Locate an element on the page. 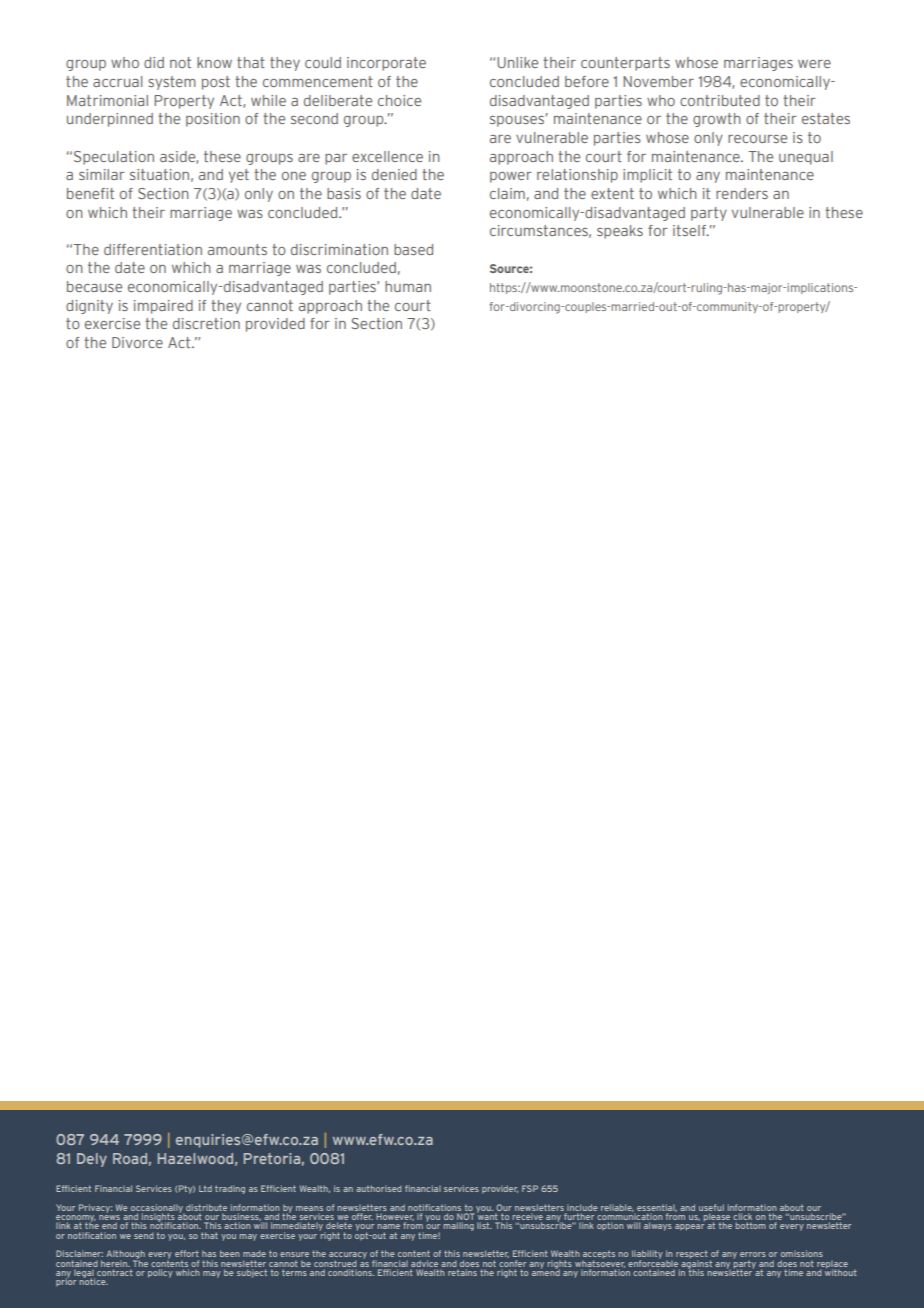 Image resolution: width=924 pixels, height=1308 pixels. system is located at coordinates (172, 83).
